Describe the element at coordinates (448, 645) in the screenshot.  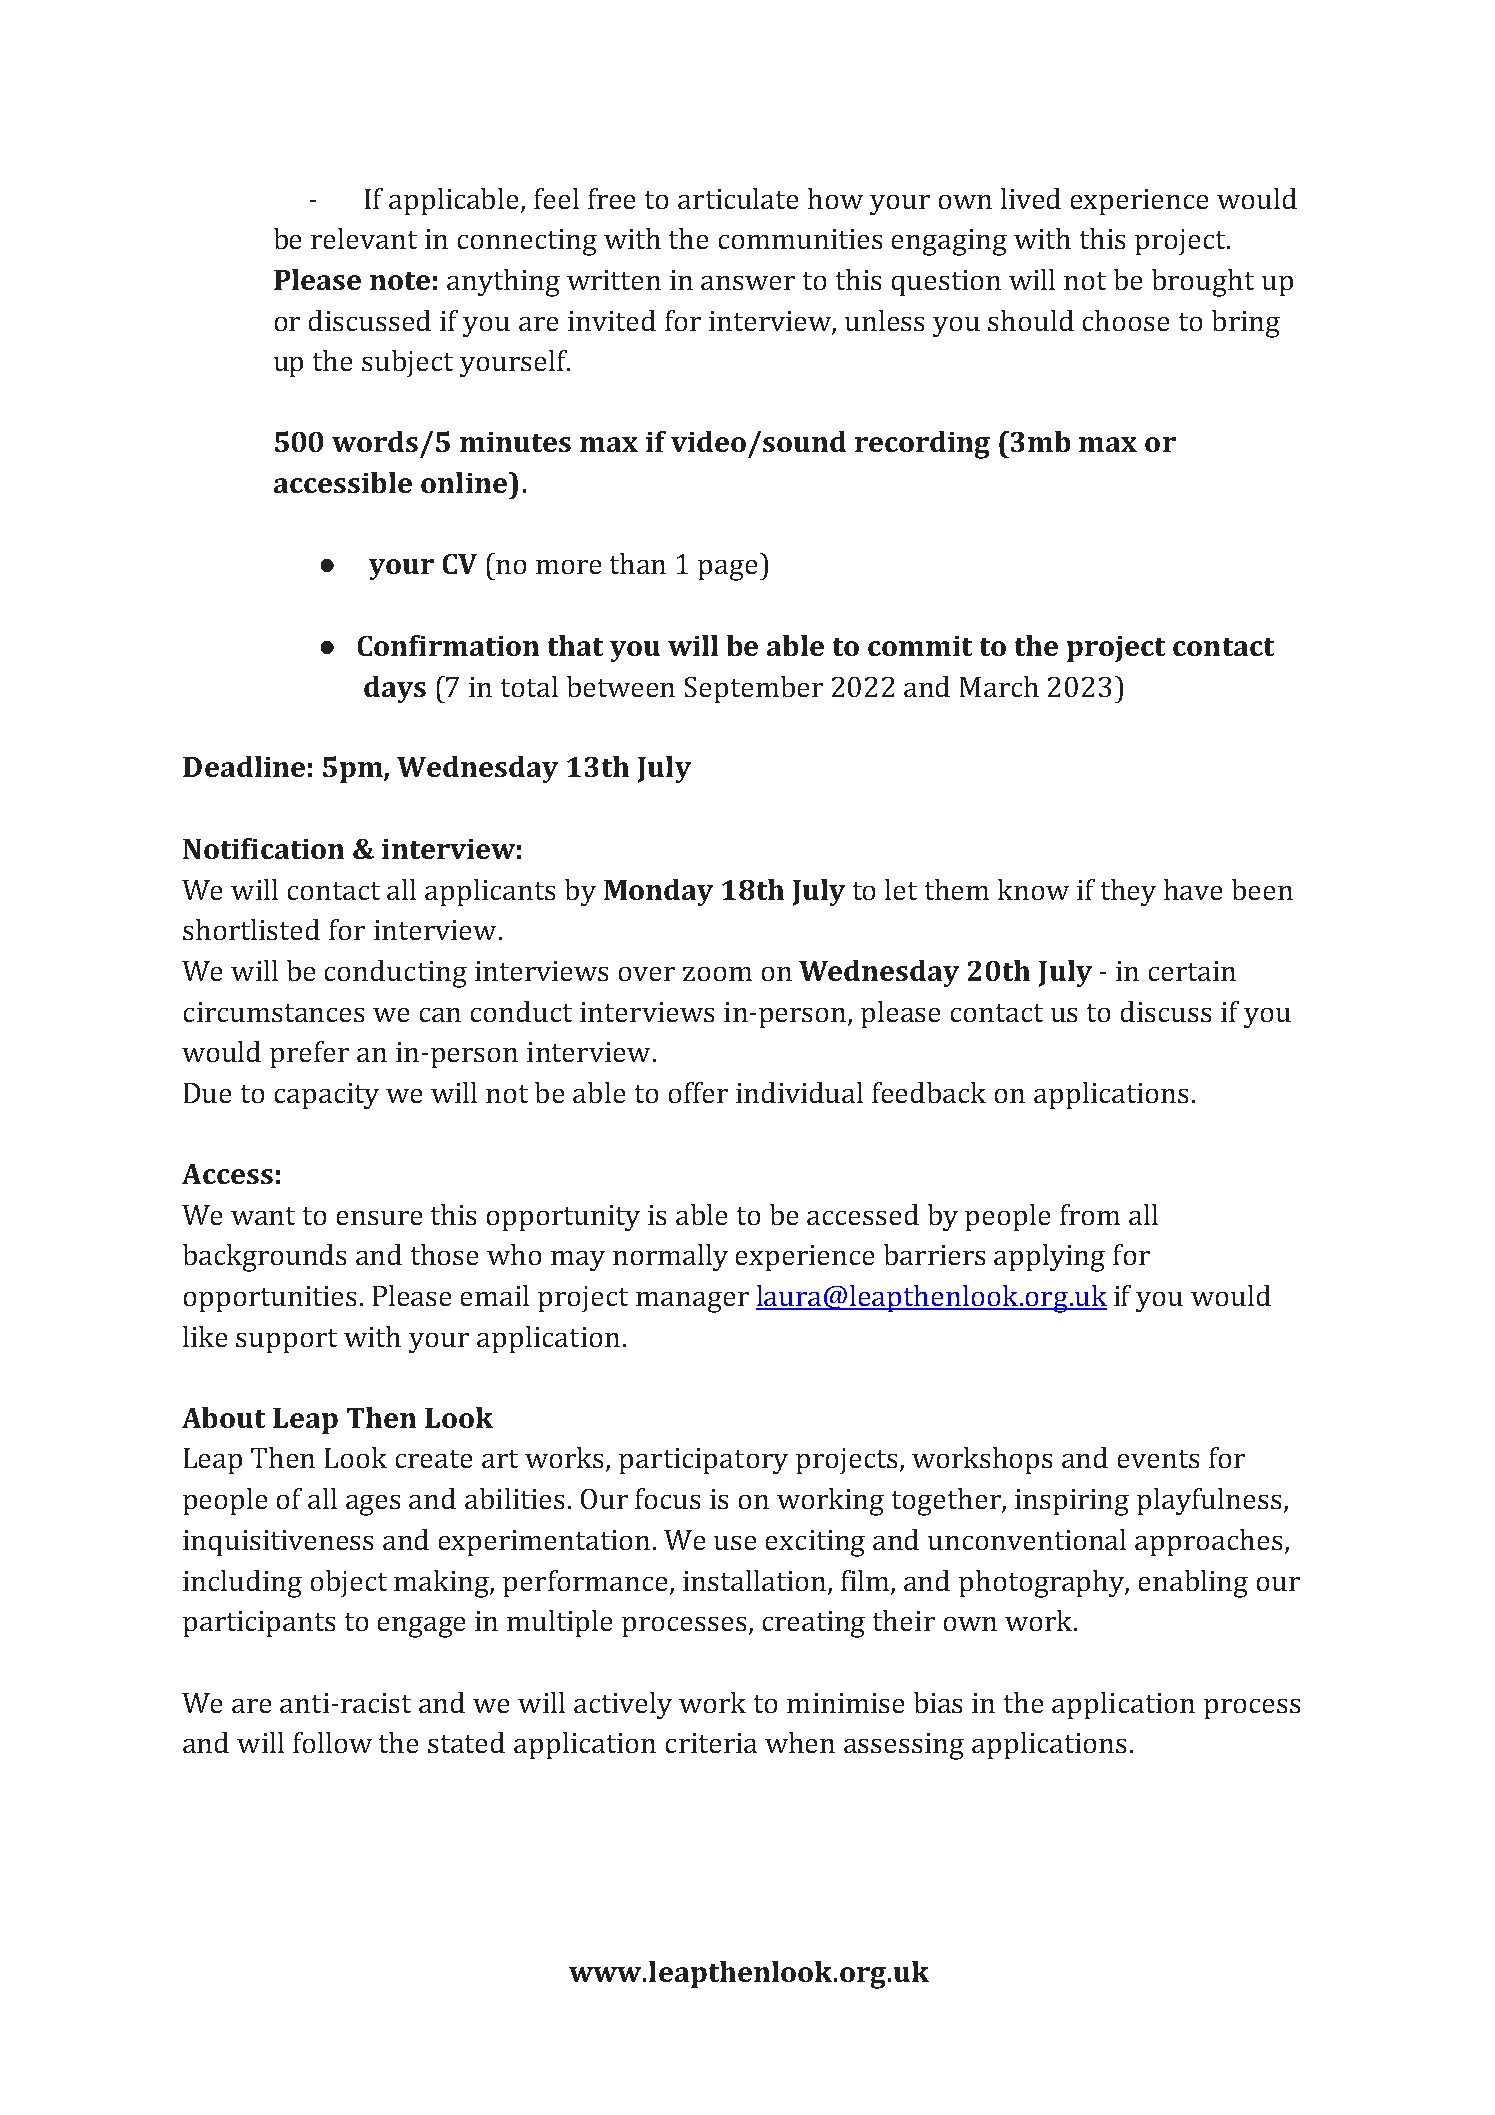
I see `Confirmation` at that location.
